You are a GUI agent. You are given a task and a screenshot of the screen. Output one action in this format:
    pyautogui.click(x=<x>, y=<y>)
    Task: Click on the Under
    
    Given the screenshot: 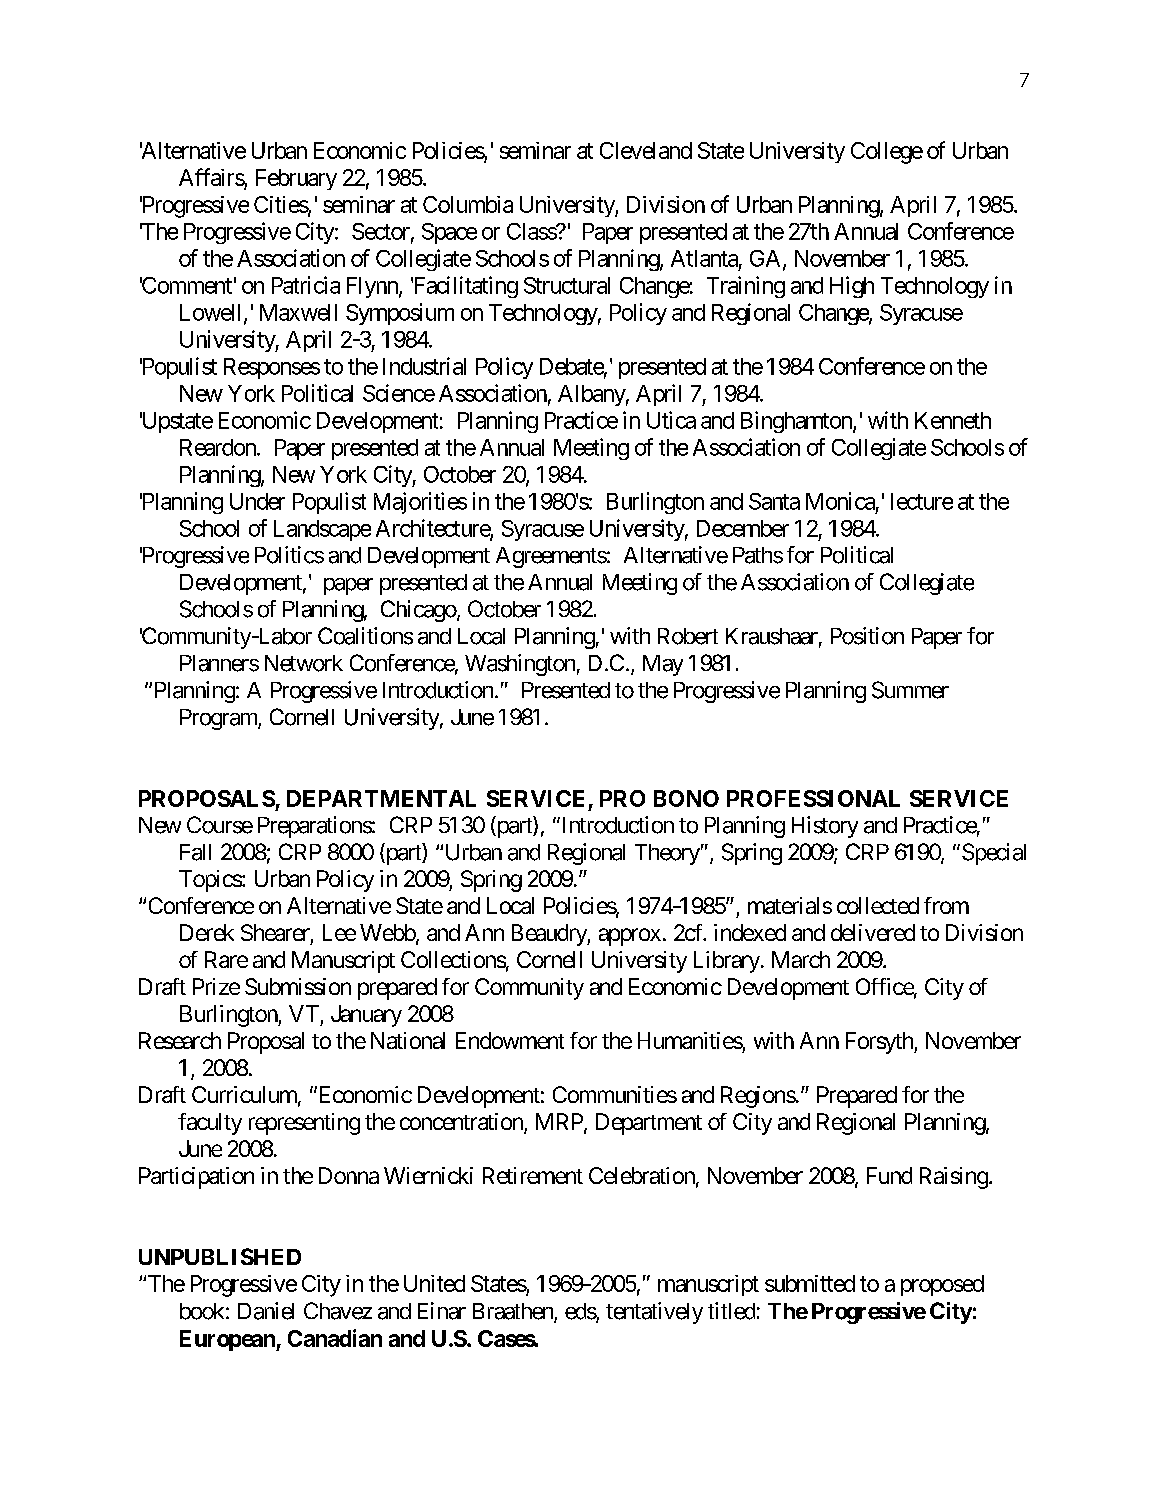 What is the action you would take?
    pyautogui.click(x=257, y=501)
